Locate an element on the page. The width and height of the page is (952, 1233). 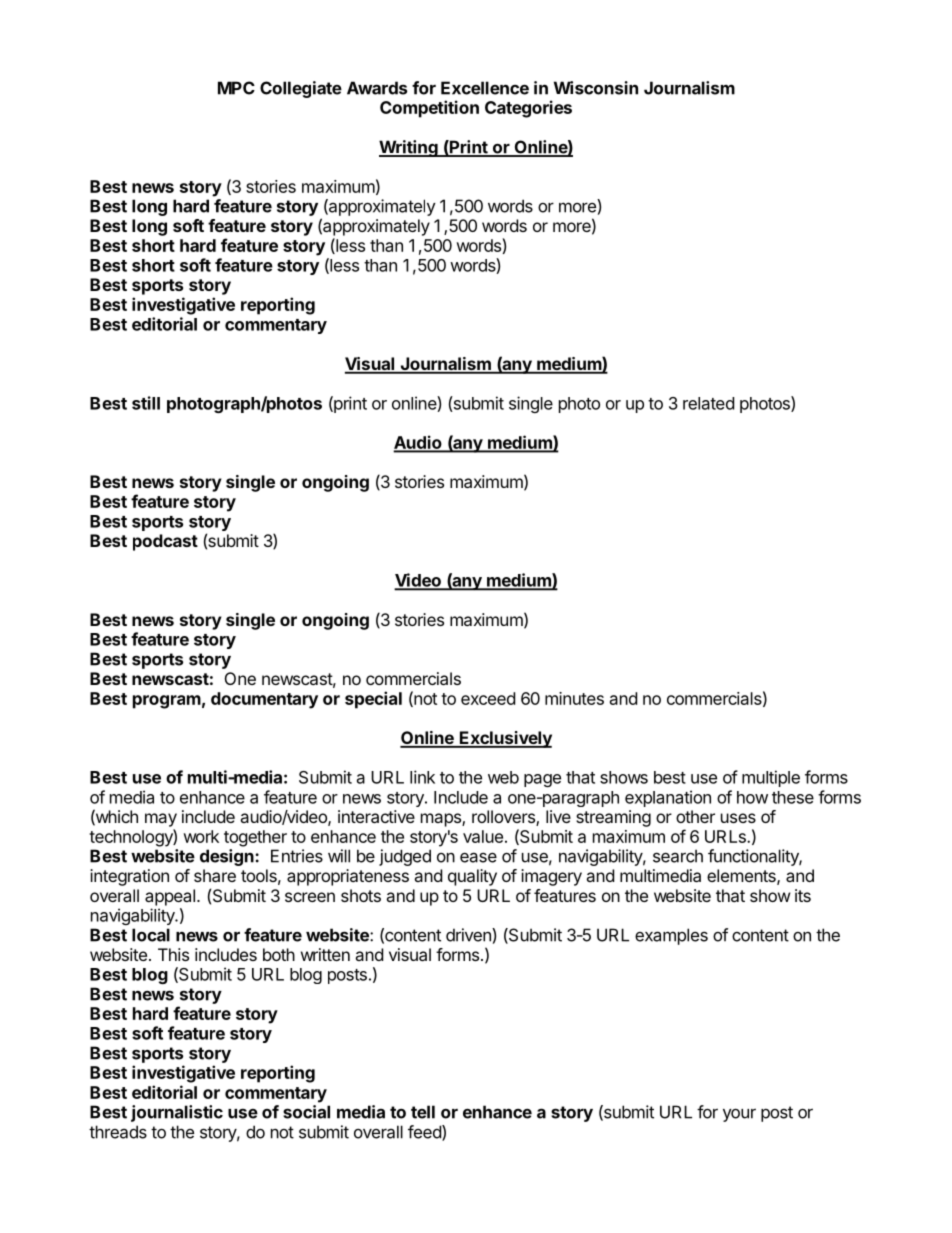
MPC is located at coordinates (236, 88).
